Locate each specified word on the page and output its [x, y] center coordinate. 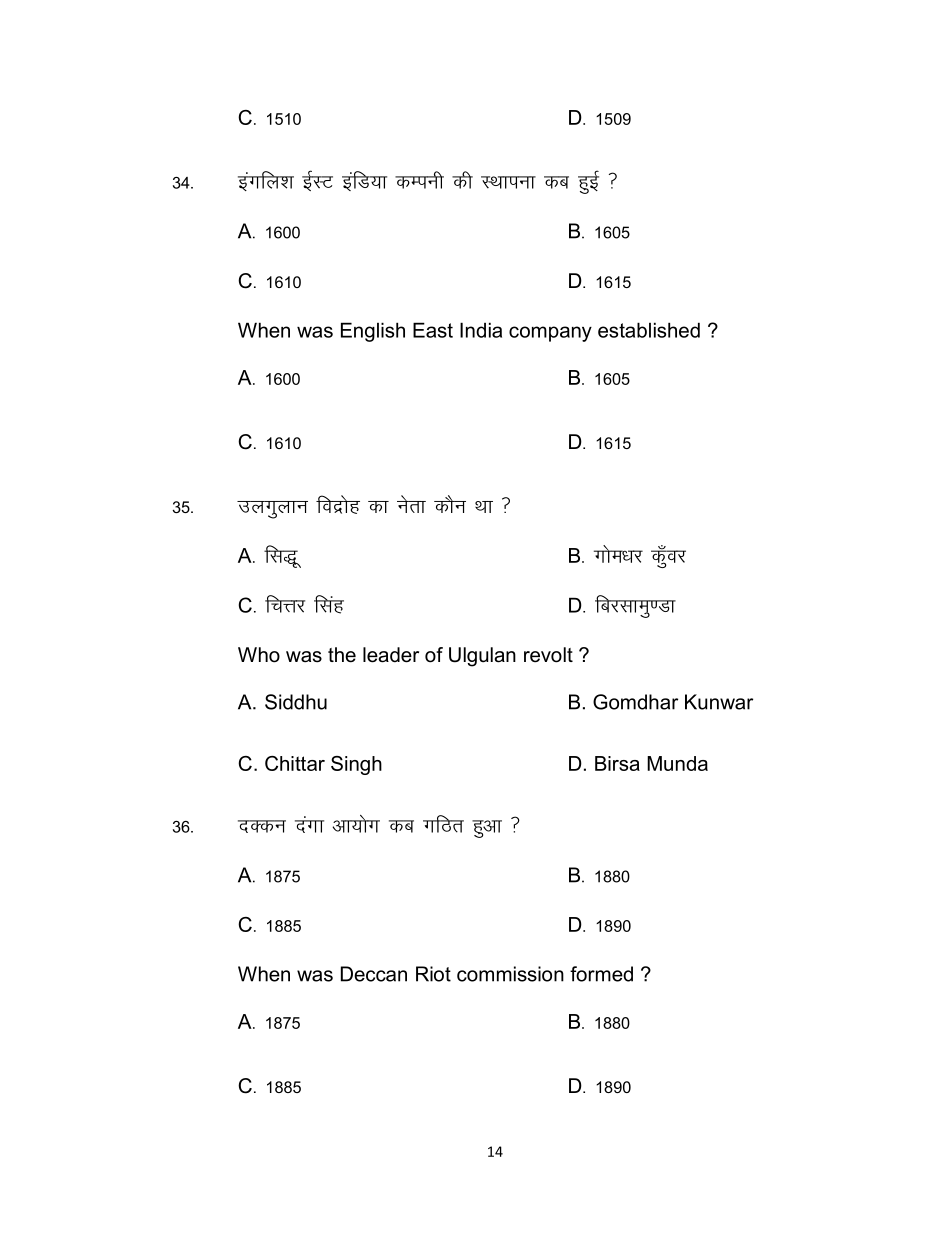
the [342, 655]
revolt [548, 655]
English [373, 332]
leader [391, 655]
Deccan [374, 974]
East [433, 330]
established [649, 330]
